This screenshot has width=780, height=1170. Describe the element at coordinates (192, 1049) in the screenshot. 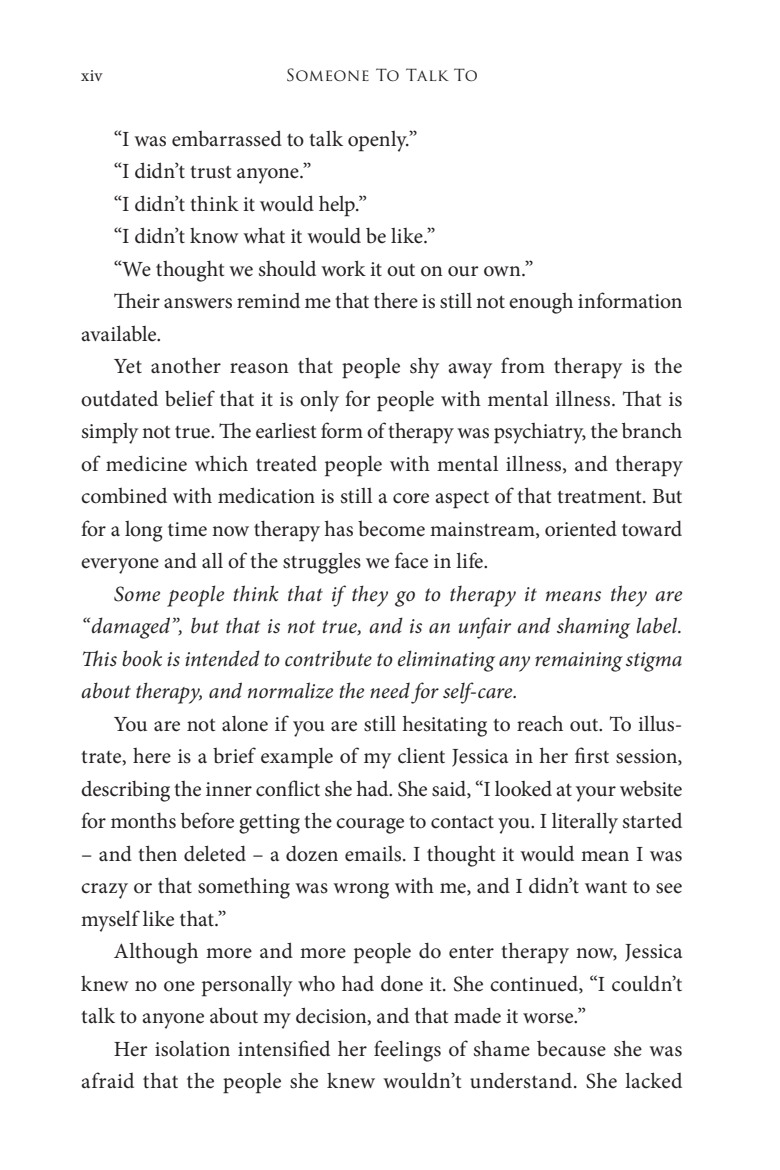

I see `isolation` at that location.
